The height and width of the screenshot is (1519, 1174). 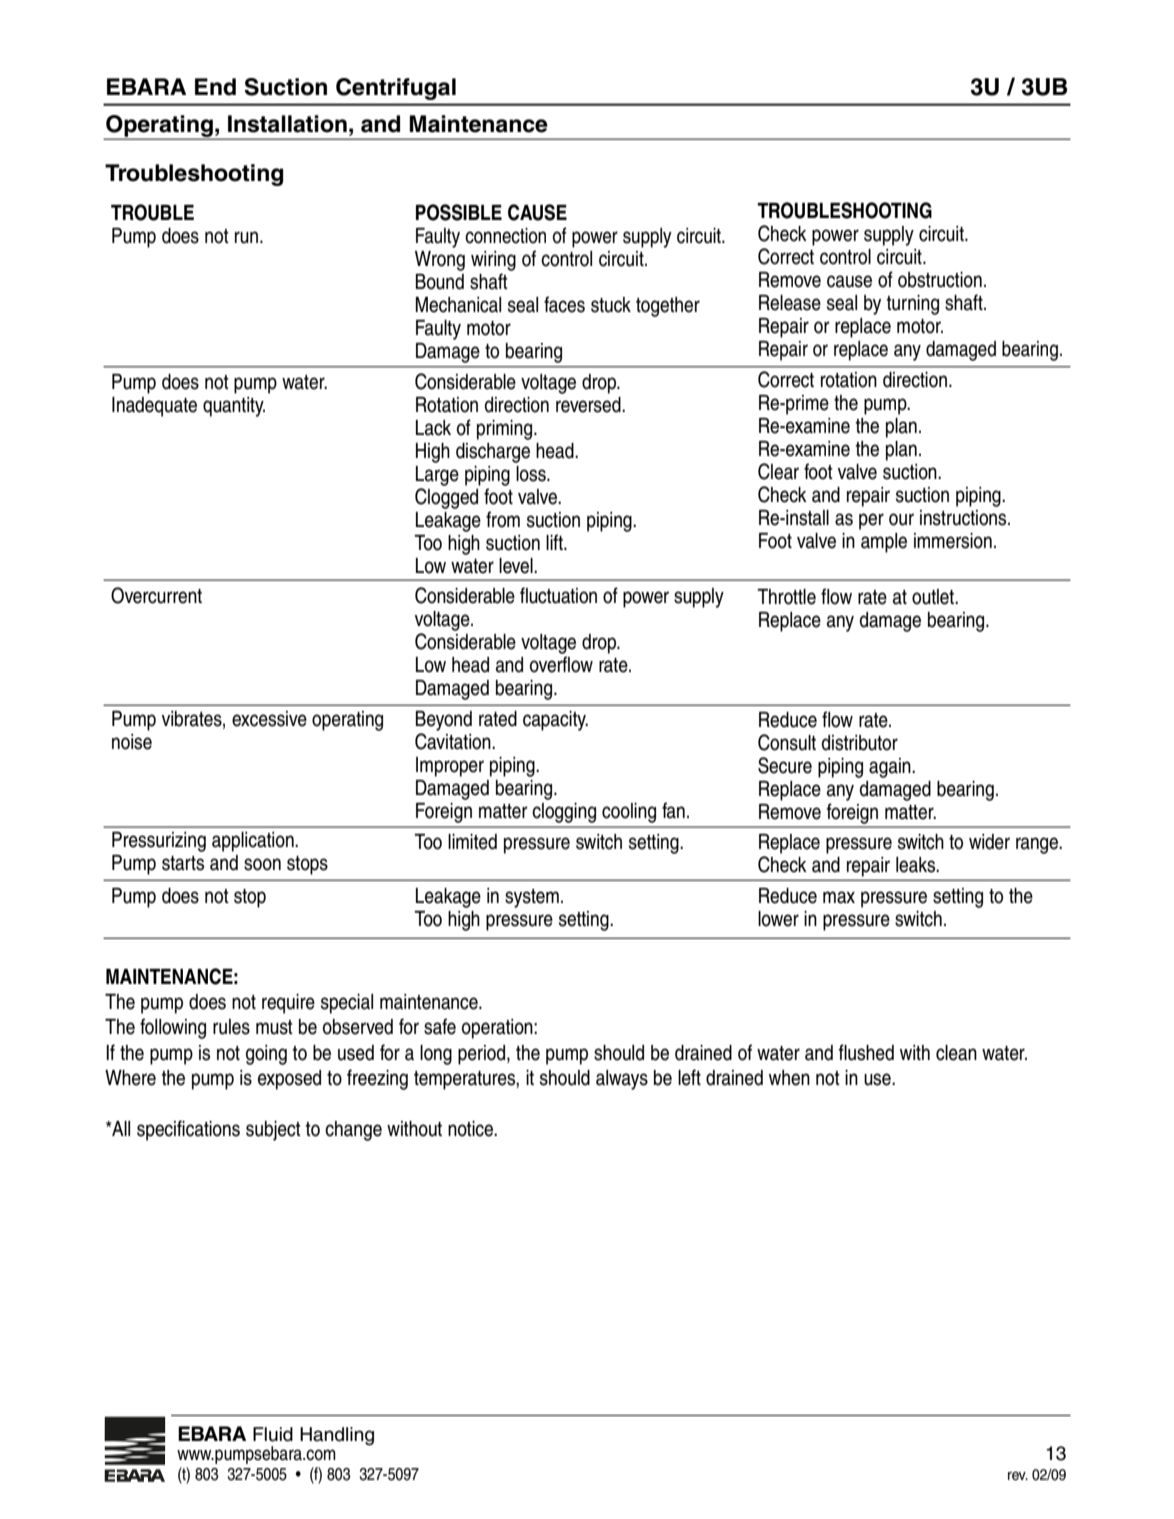 I want to click on End, so click(x=215, y=87).
